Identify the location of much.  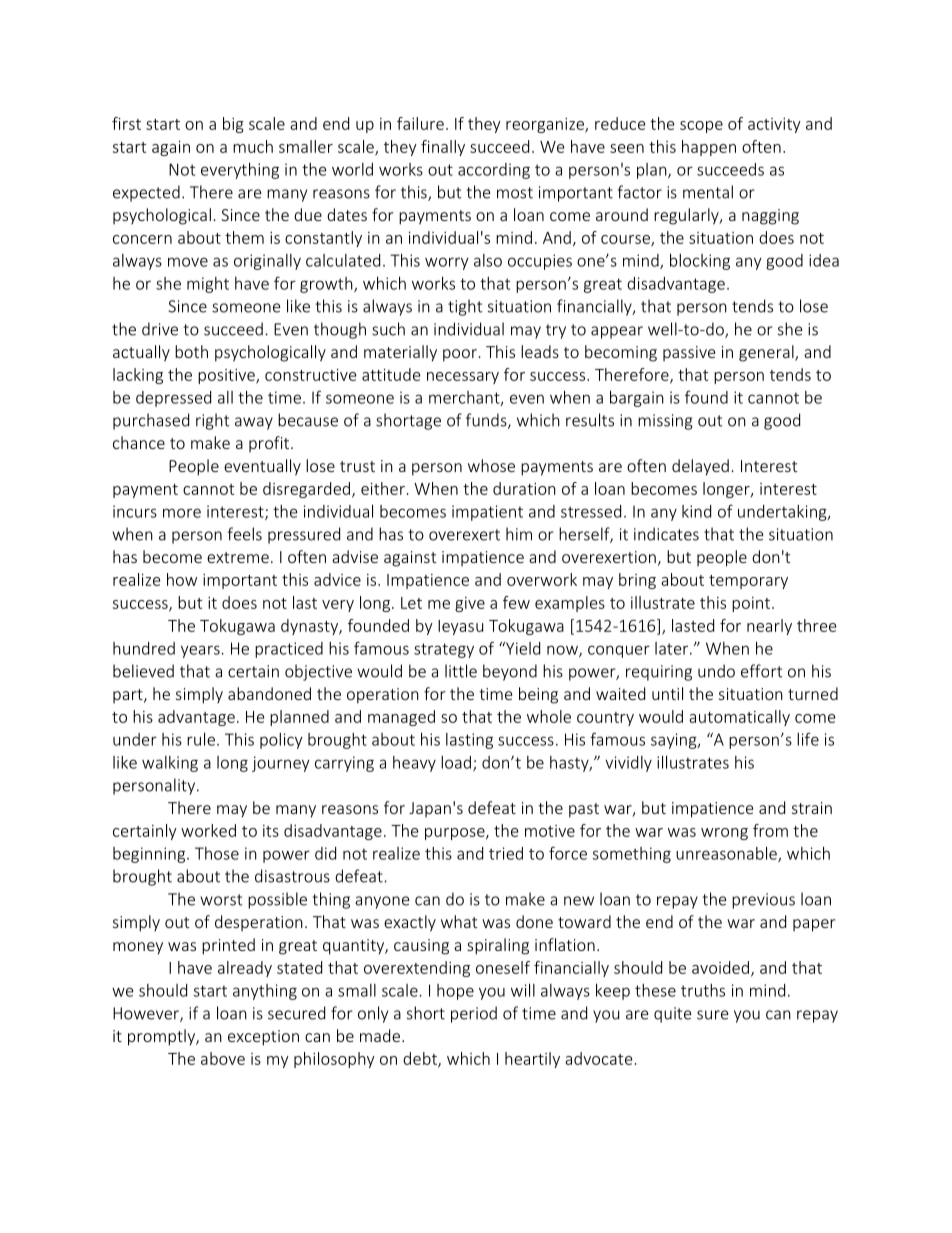
(253, 146).
